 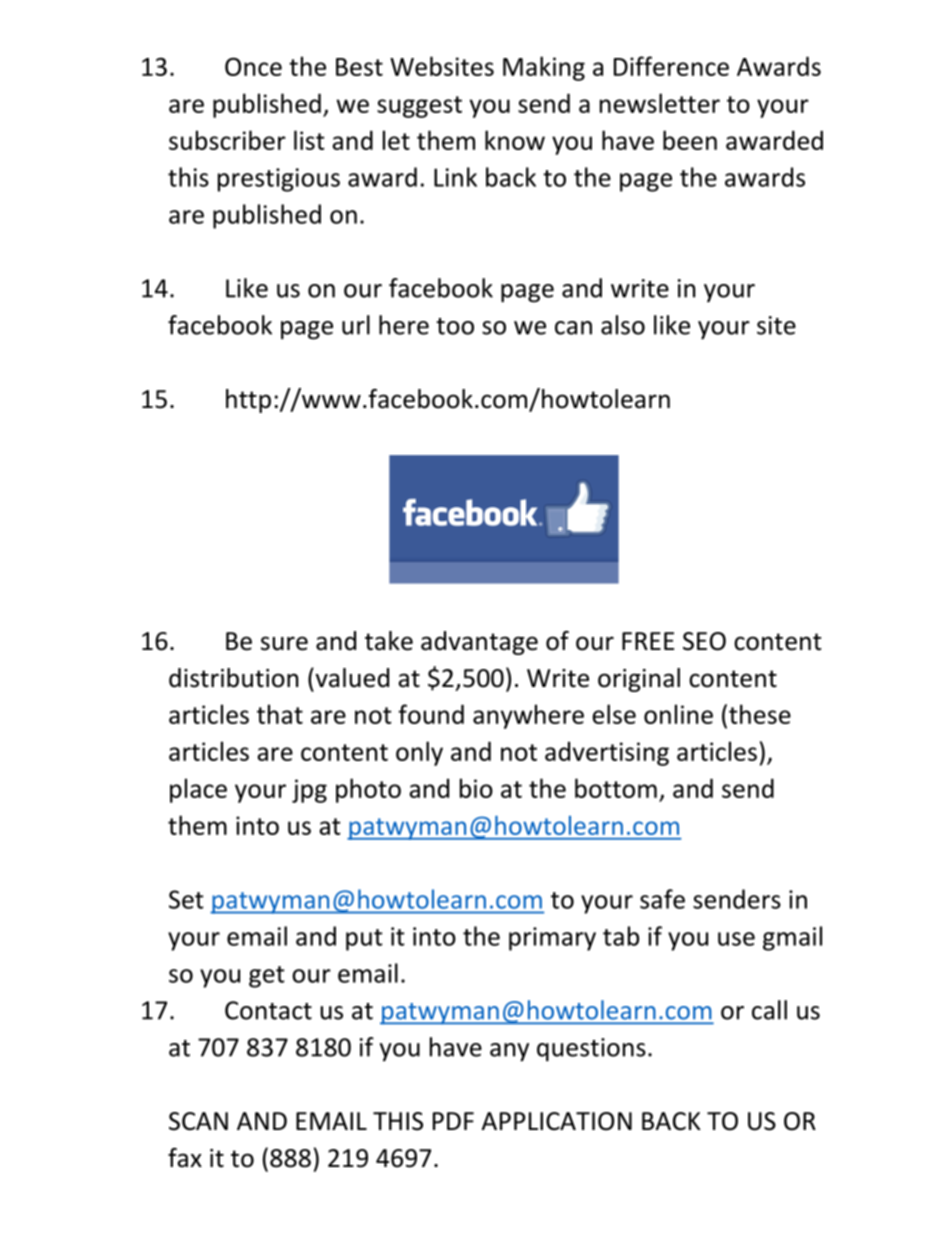 I want to click on Once, so click(x=253, y=66).
